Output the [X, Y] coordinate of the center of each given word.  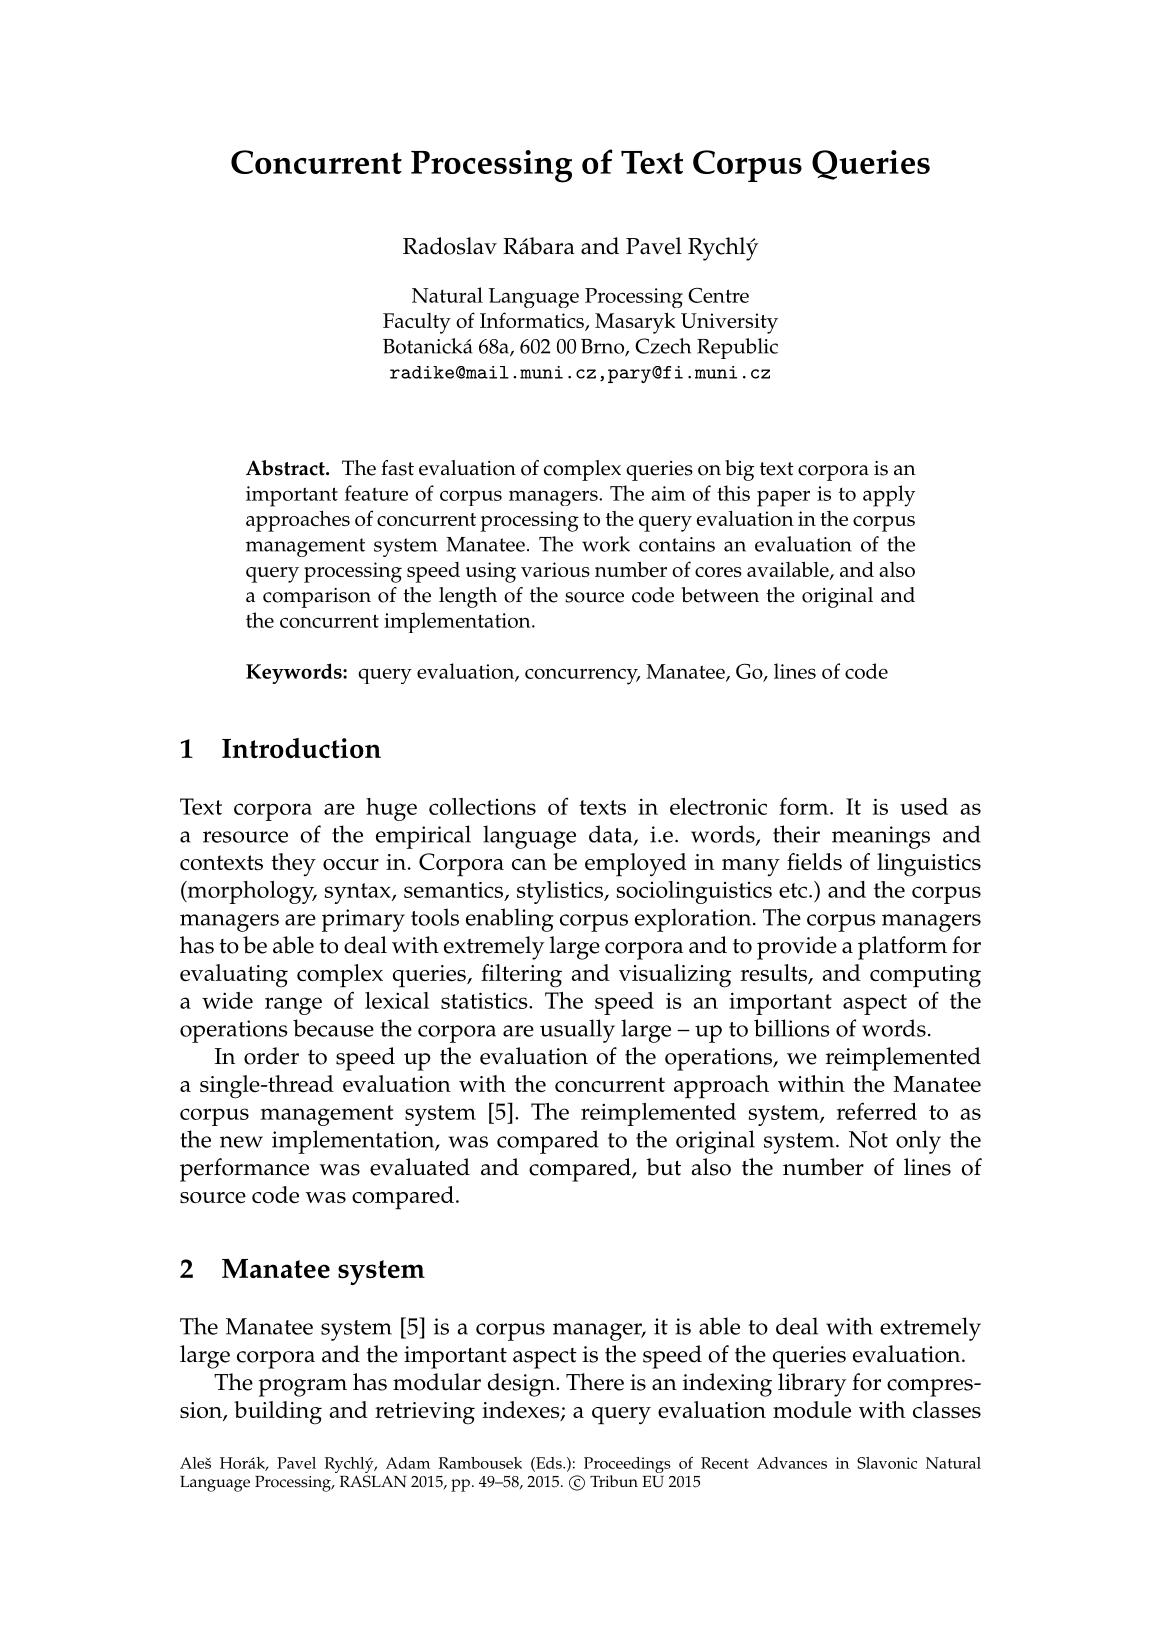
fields [814, 862]
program [303, 1388]
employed [636, 865]
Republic [737, 348]
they [293, 864]
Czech [663, 346]
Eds [549, 1464]
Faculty [417, 323]
